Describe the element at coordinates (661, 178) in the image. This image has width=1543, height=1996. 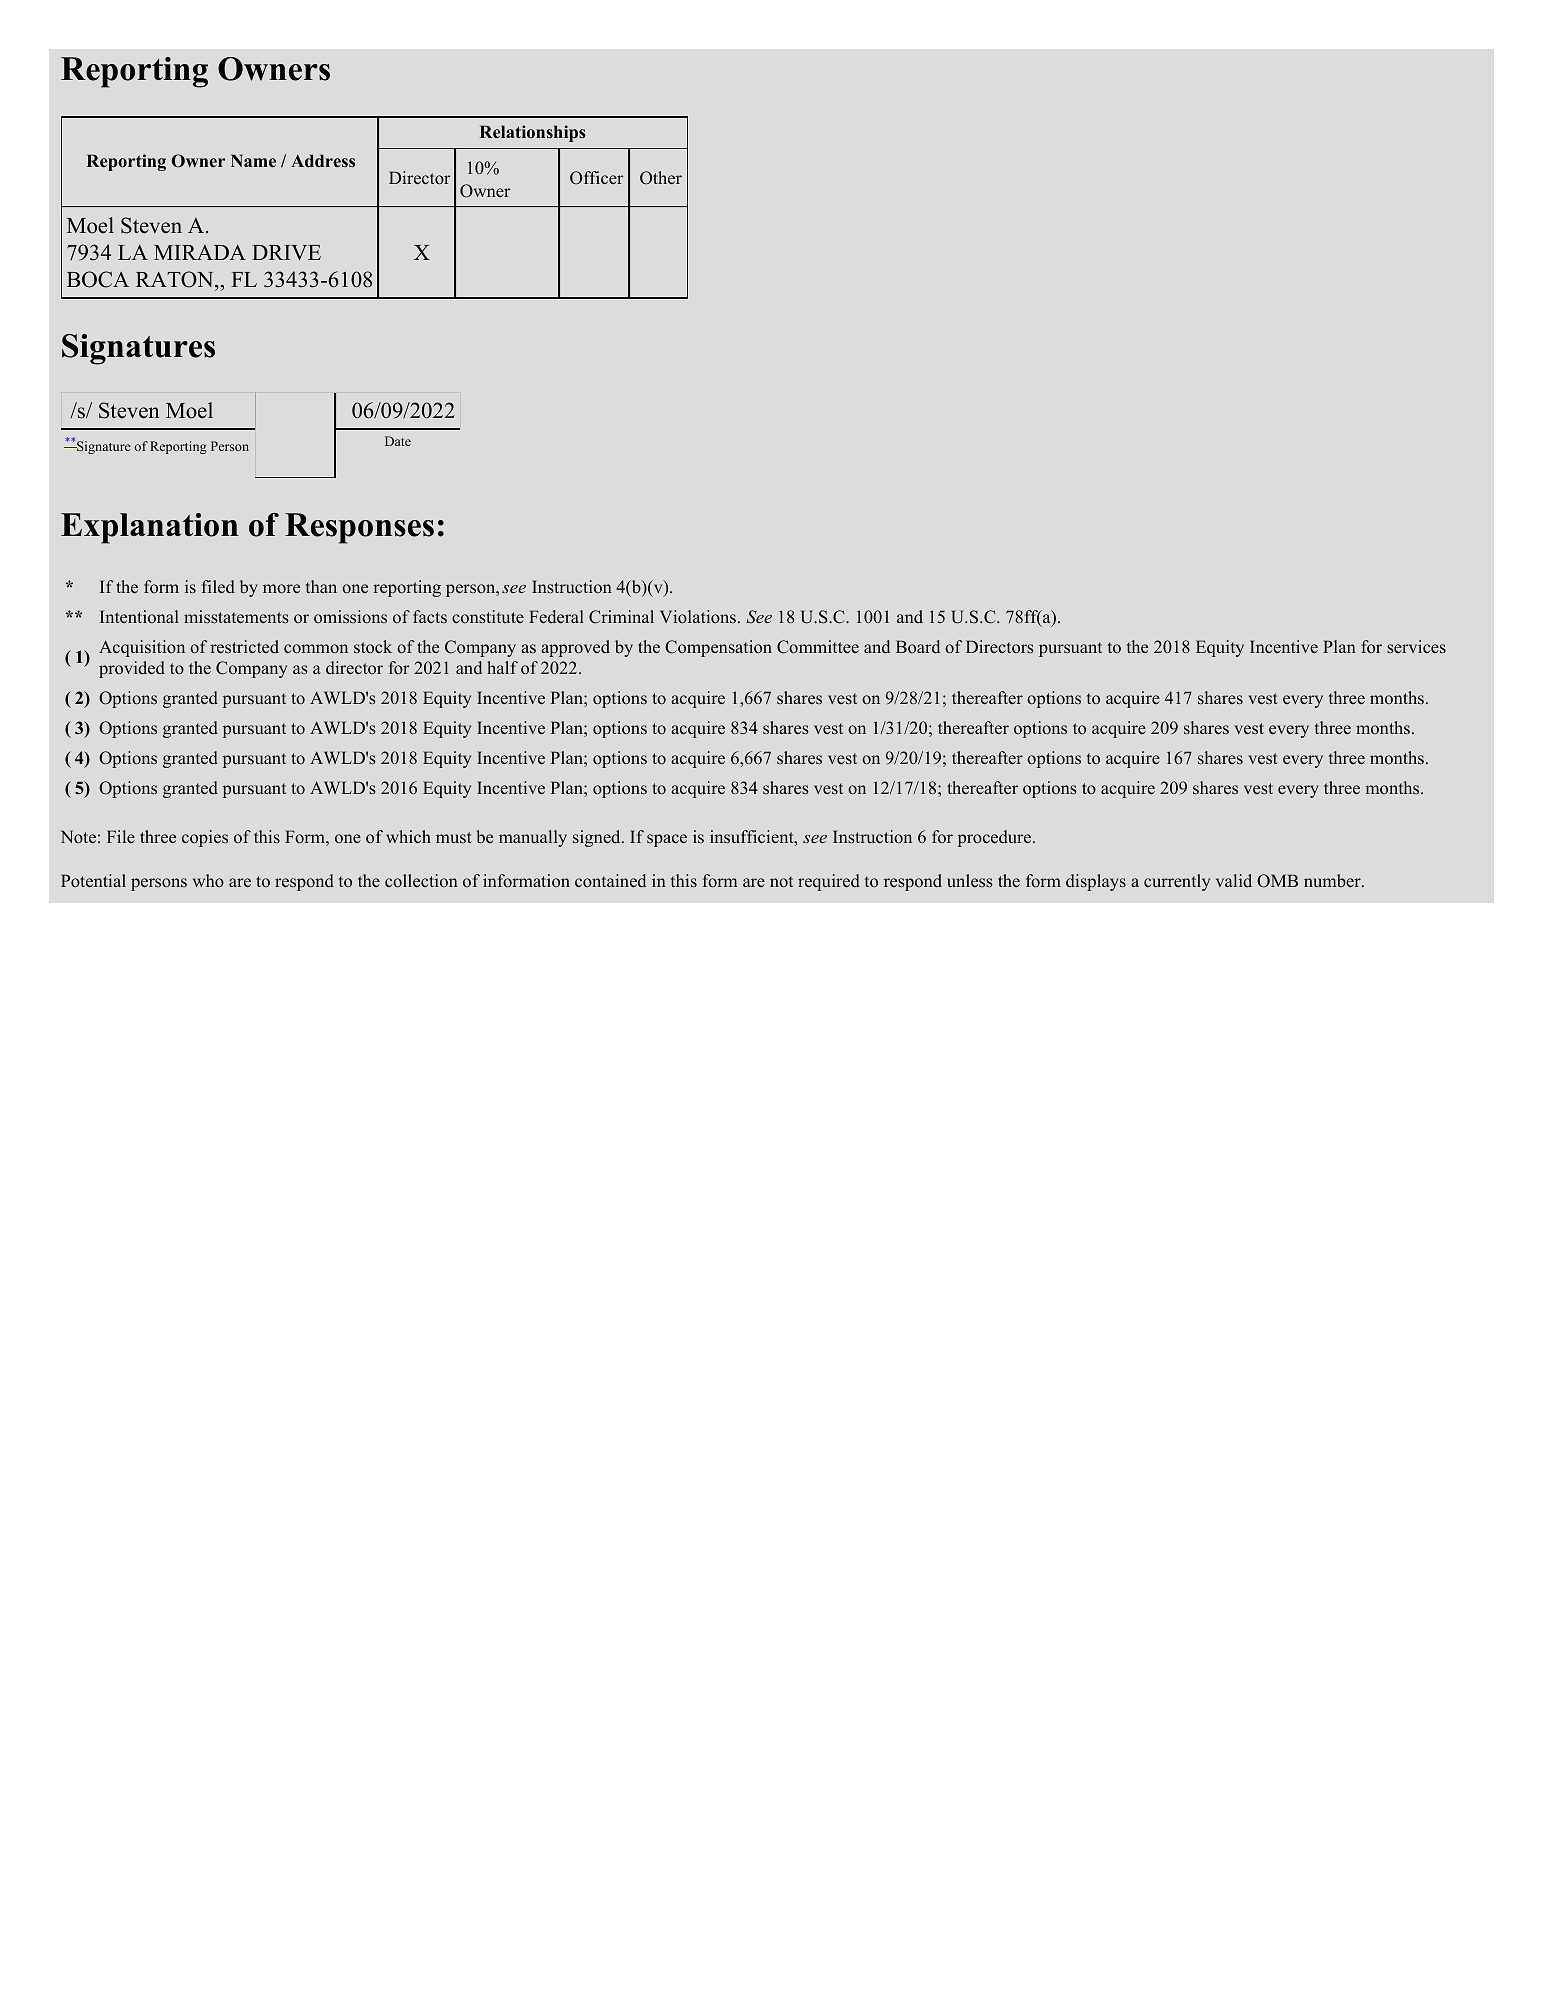
I see `Other` at that location.
